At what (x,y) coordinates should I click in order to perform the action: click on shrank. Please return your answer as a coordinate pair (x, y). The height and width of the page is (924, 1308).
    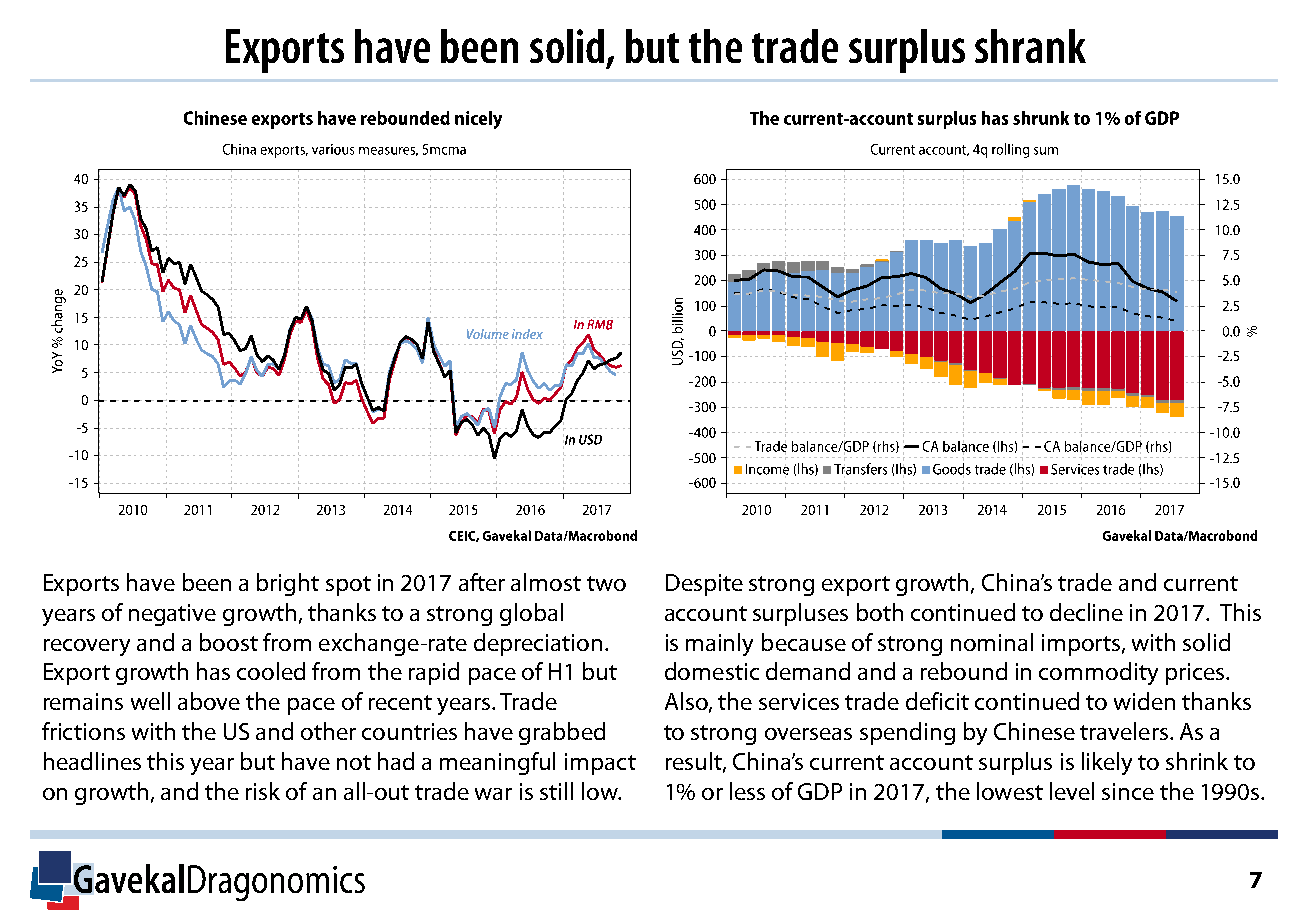
    Looking at the image, I should click on (1030, 46).
